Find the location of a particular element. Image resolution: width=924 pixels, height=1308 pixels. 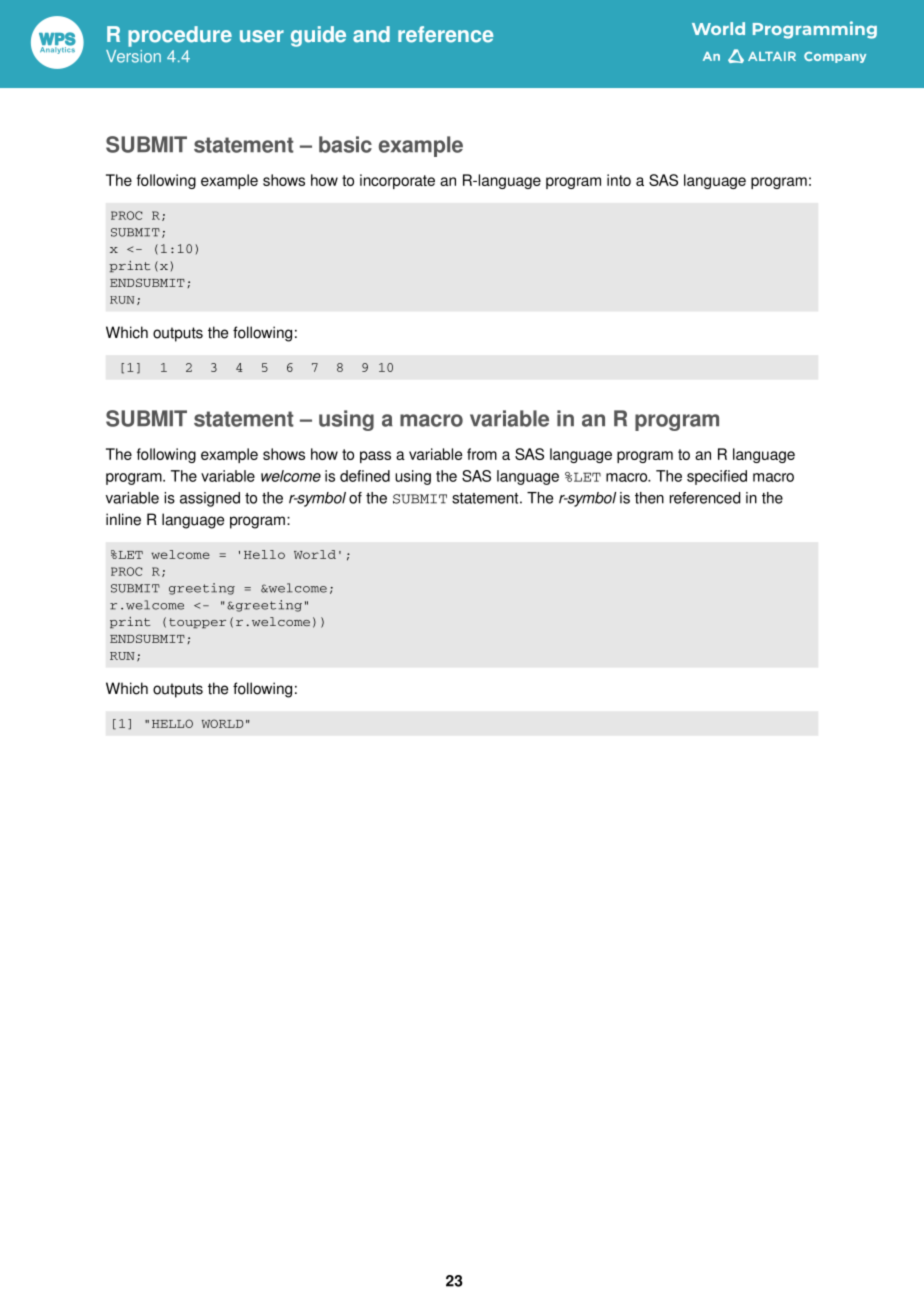

defined is located at coordinates (365, 476).
